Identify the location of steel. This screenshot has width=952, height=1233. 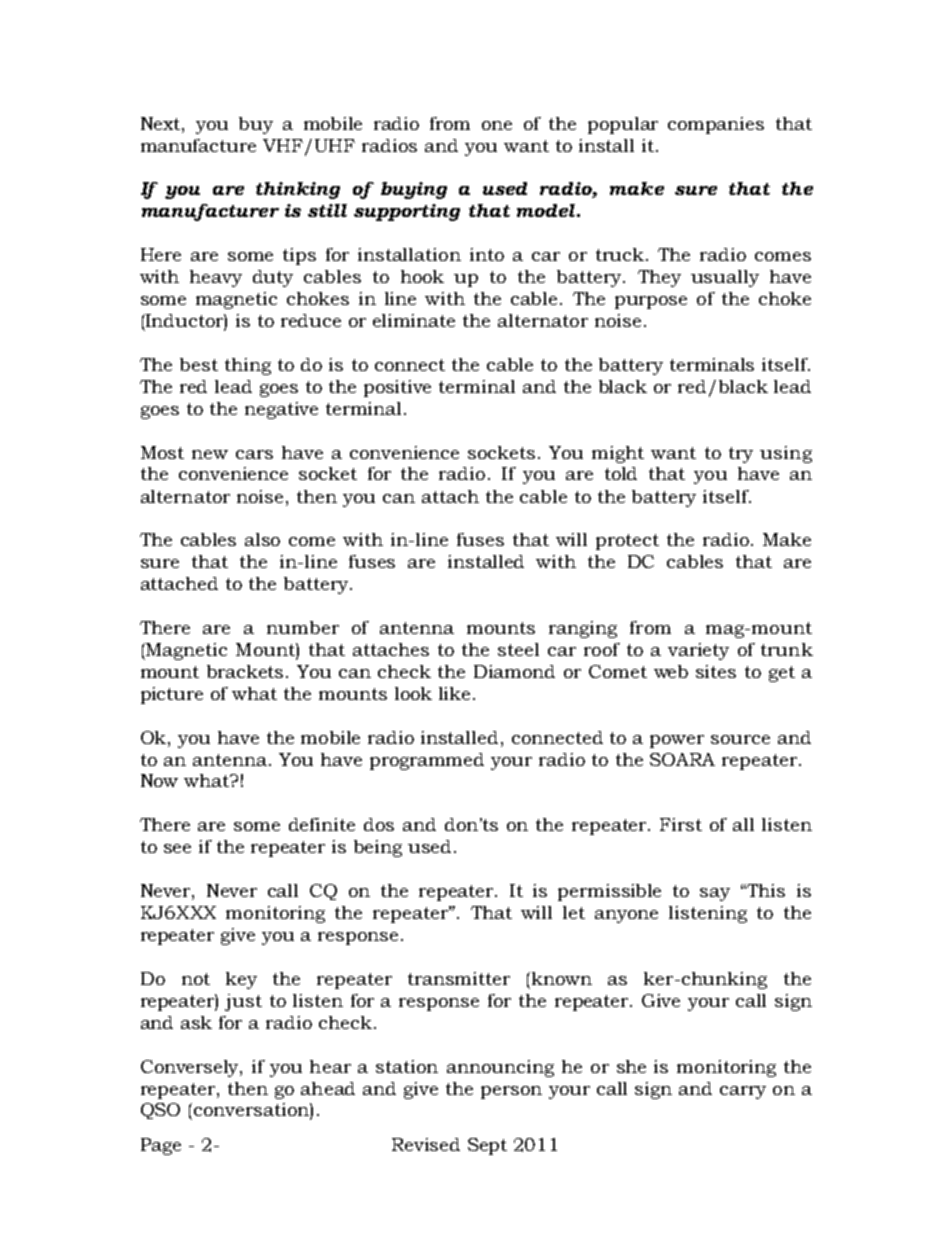
(518, 649).
